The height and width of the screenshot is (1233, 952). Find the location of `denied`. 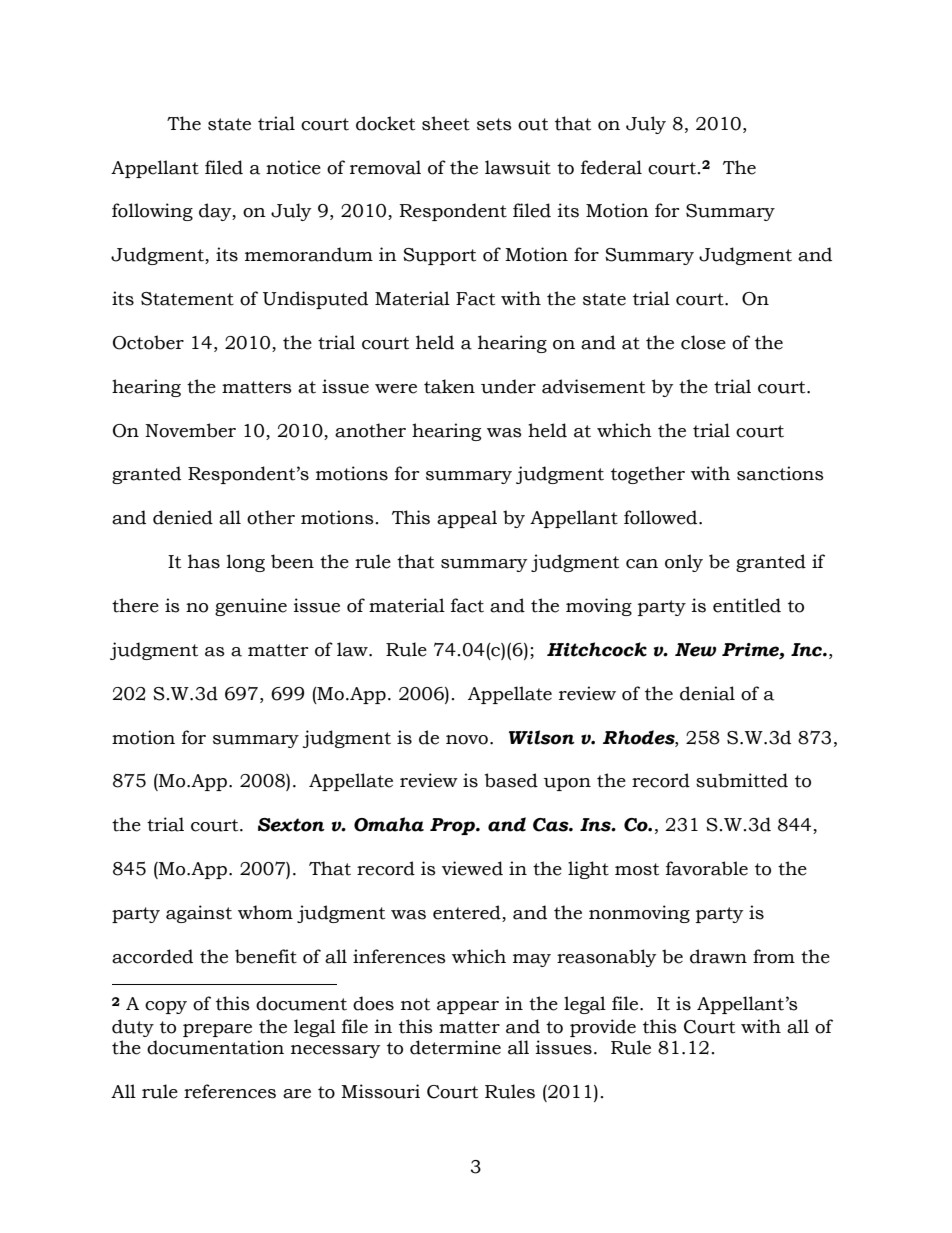

denied is located at coordinates (183, 517).
